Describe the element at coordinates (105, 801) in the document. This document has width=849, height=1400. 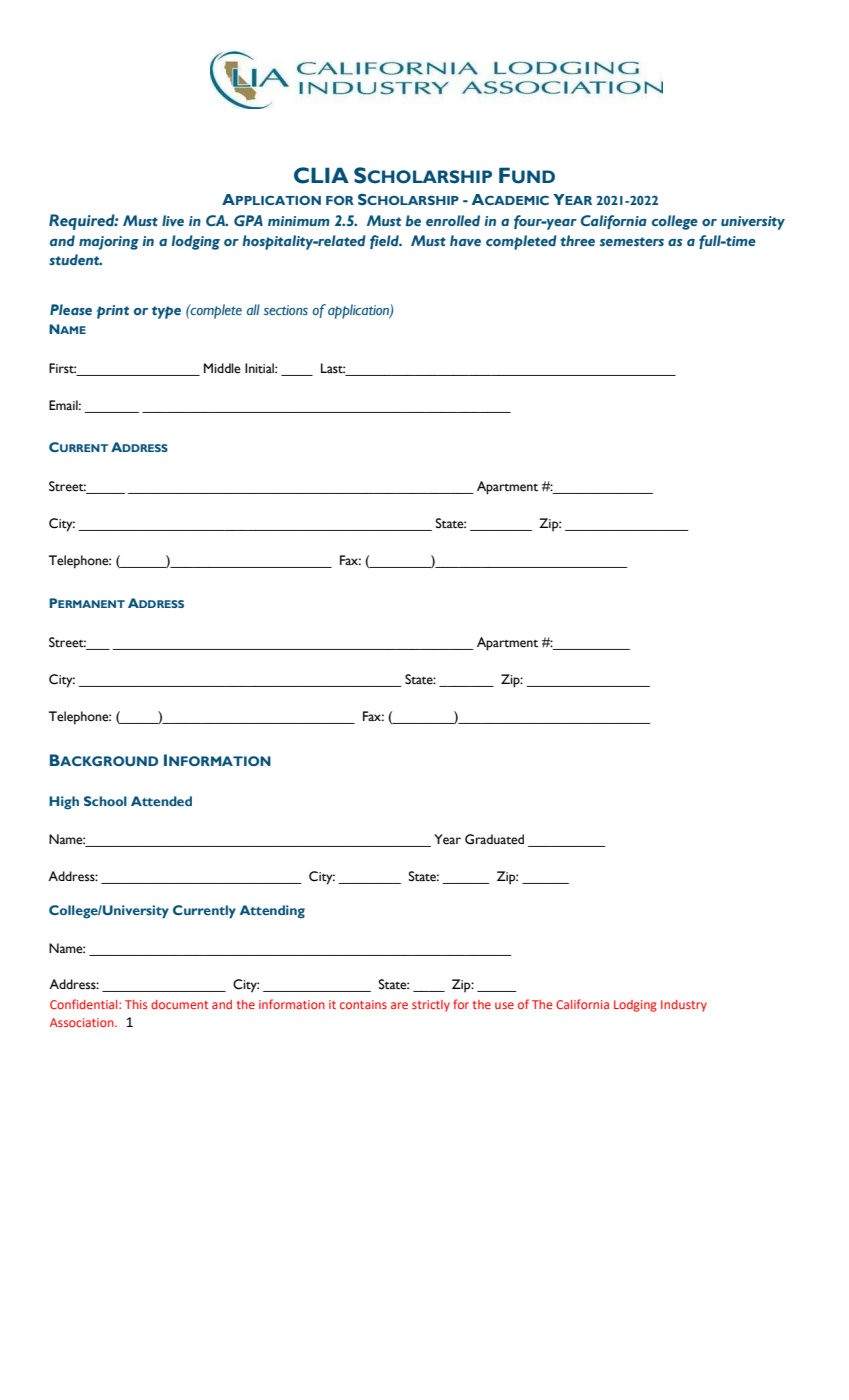
I see `School` at that location.
